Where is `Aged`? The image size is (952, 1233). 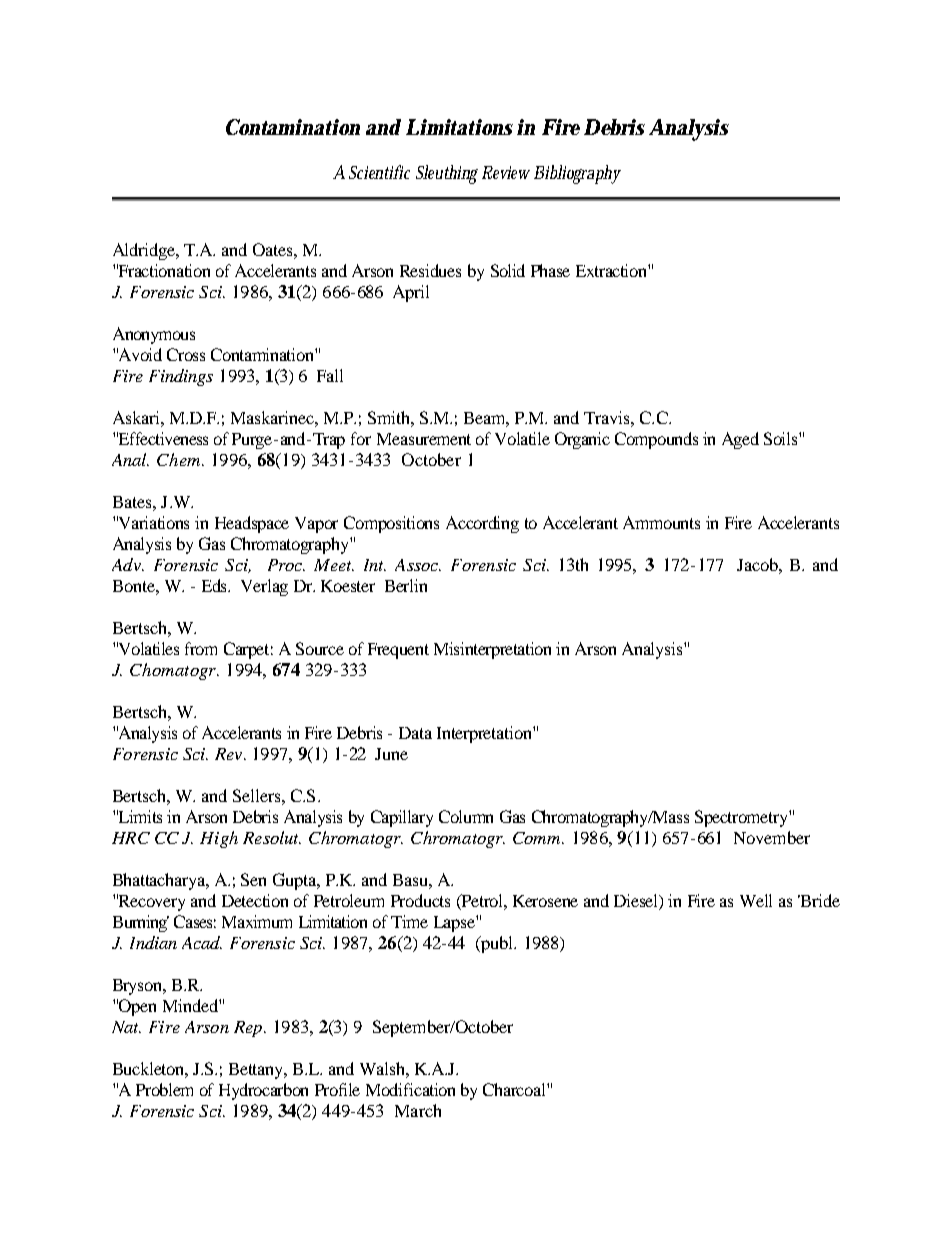
Aged is located at coordinates (740, 440).
